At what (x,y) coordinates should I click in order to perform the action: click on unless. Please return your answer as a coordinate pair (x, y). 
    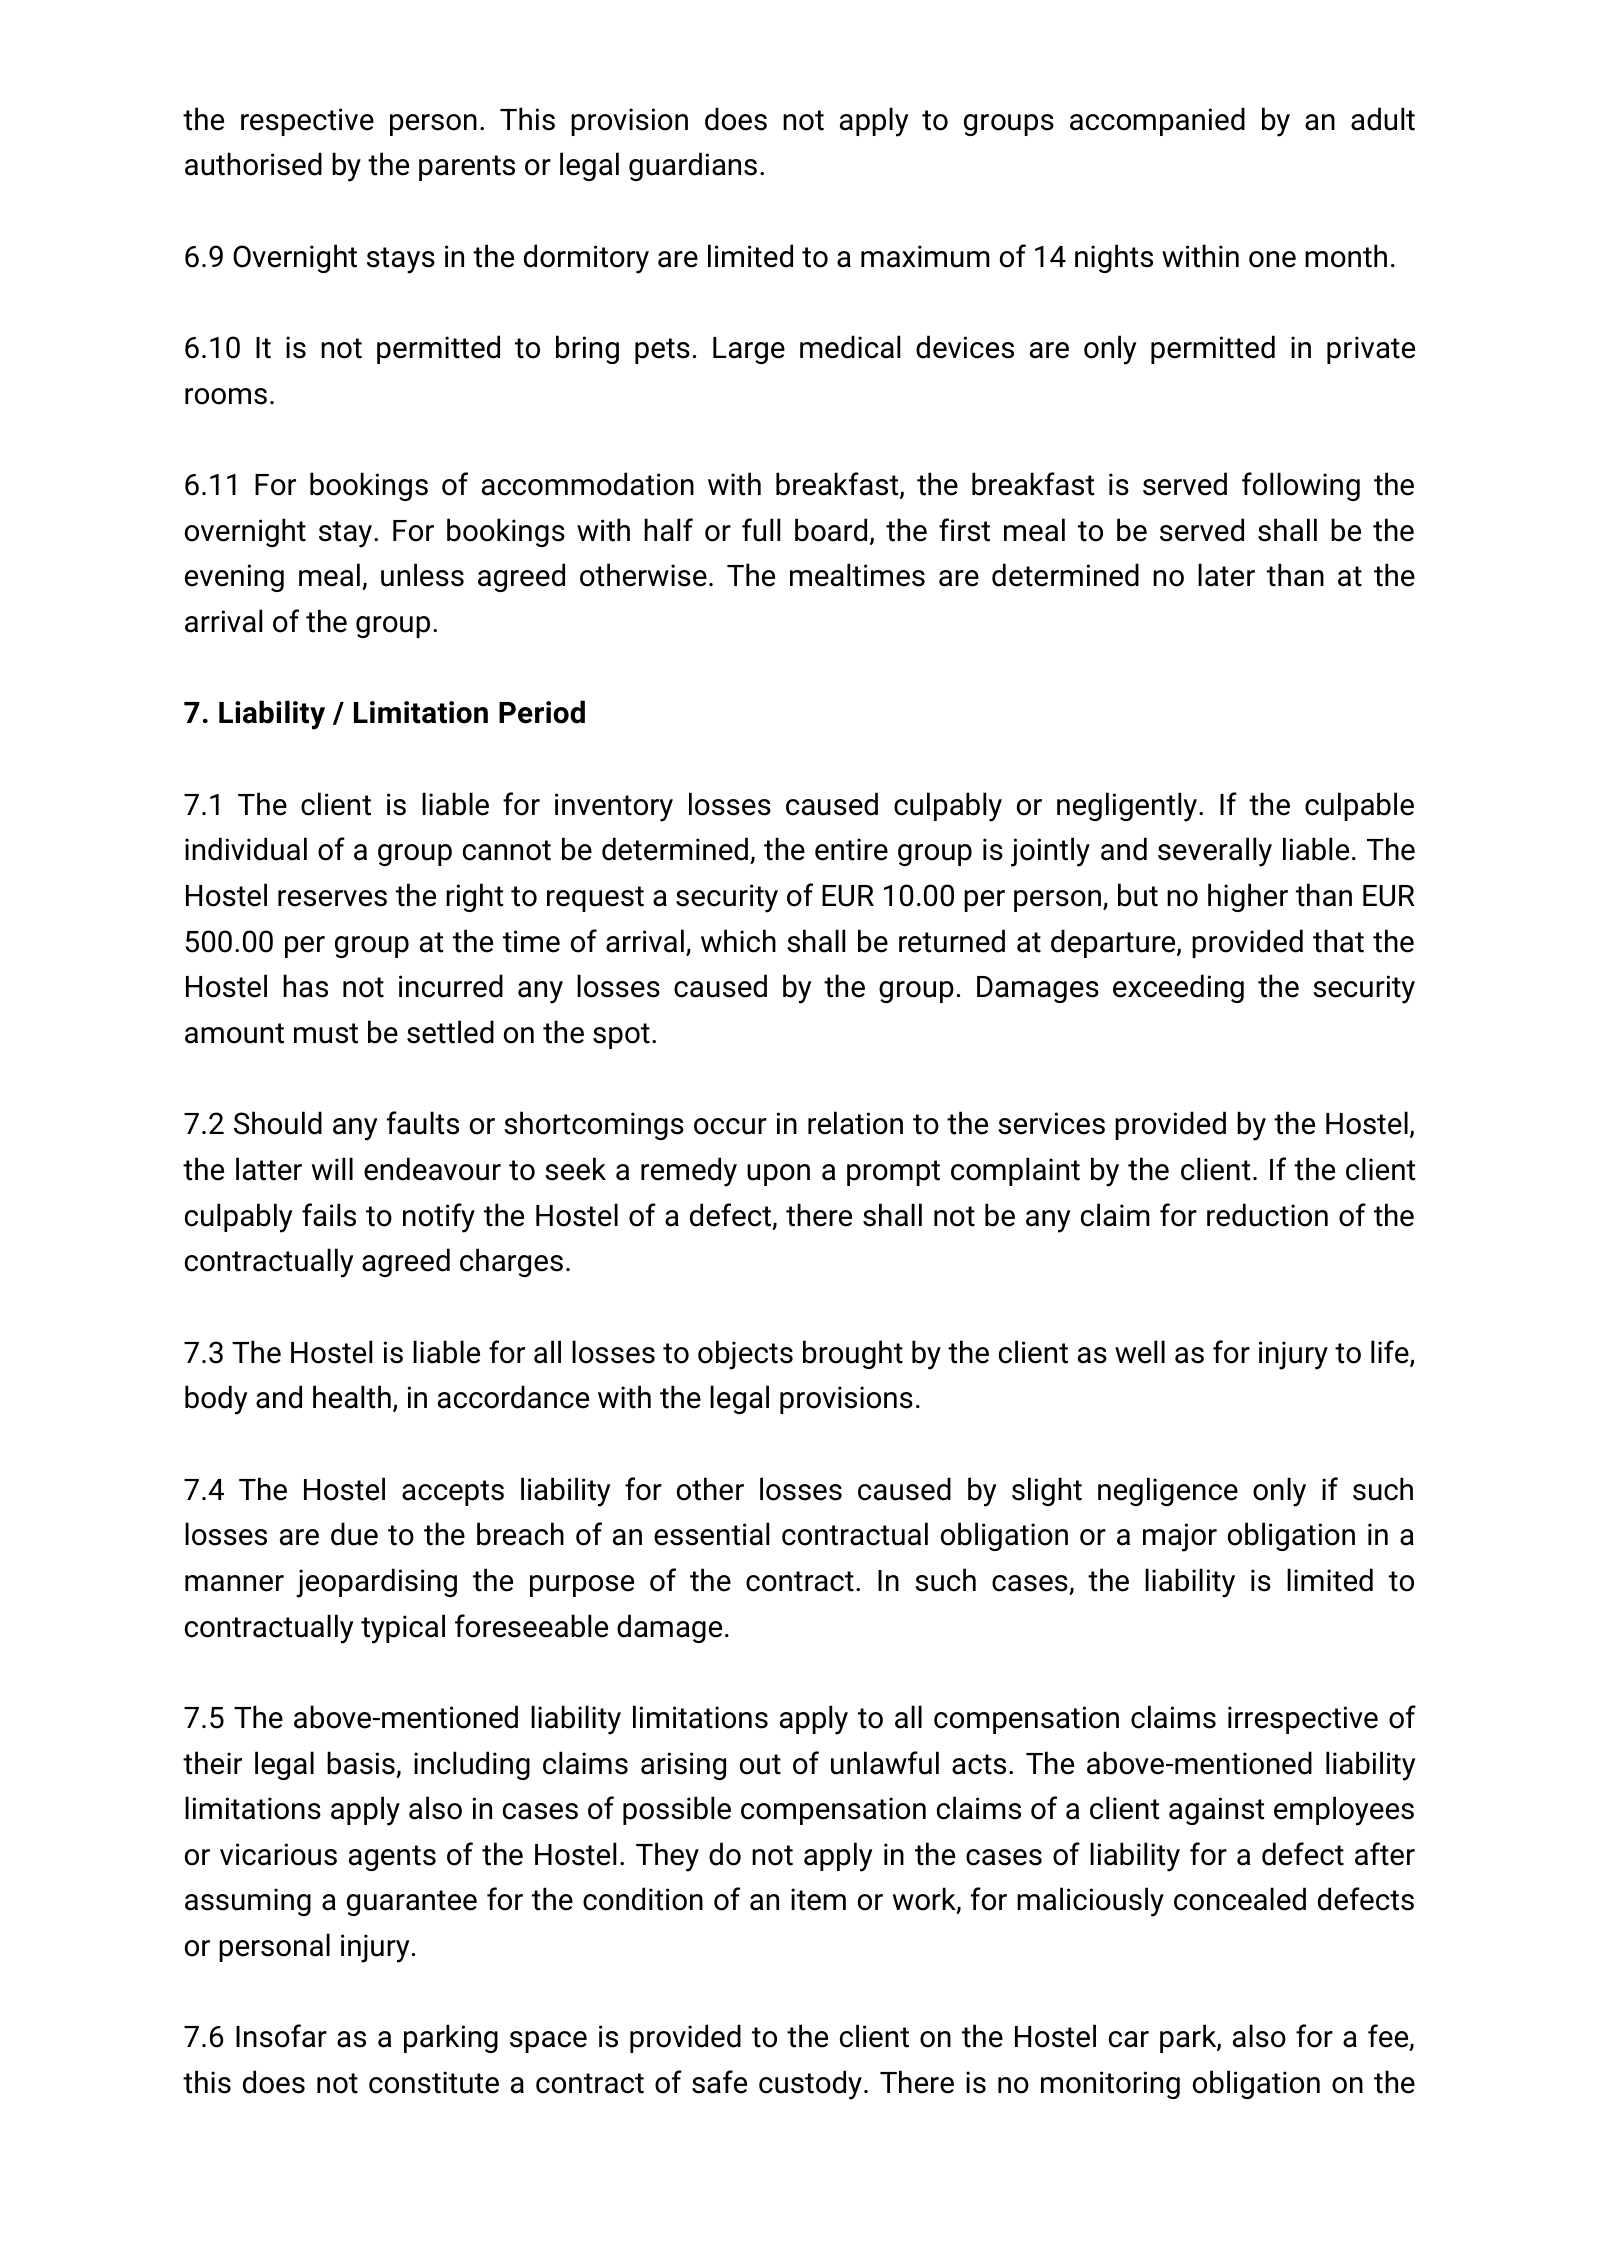
    Looking at the image, I should click on (422, 575).
